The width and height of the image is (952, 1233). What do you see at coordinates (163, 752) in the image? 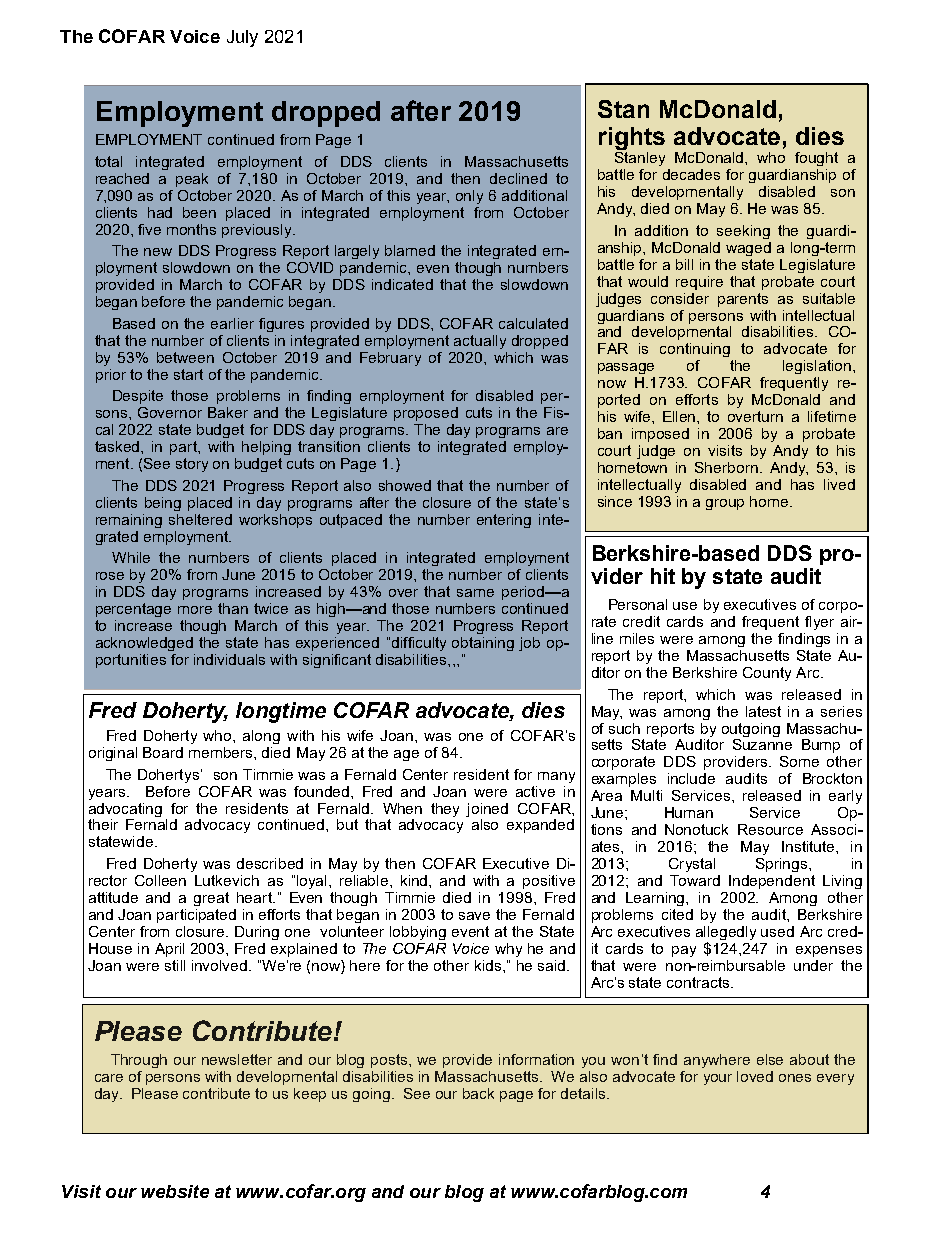
I see `Board` at bounding box center [163, 752].
